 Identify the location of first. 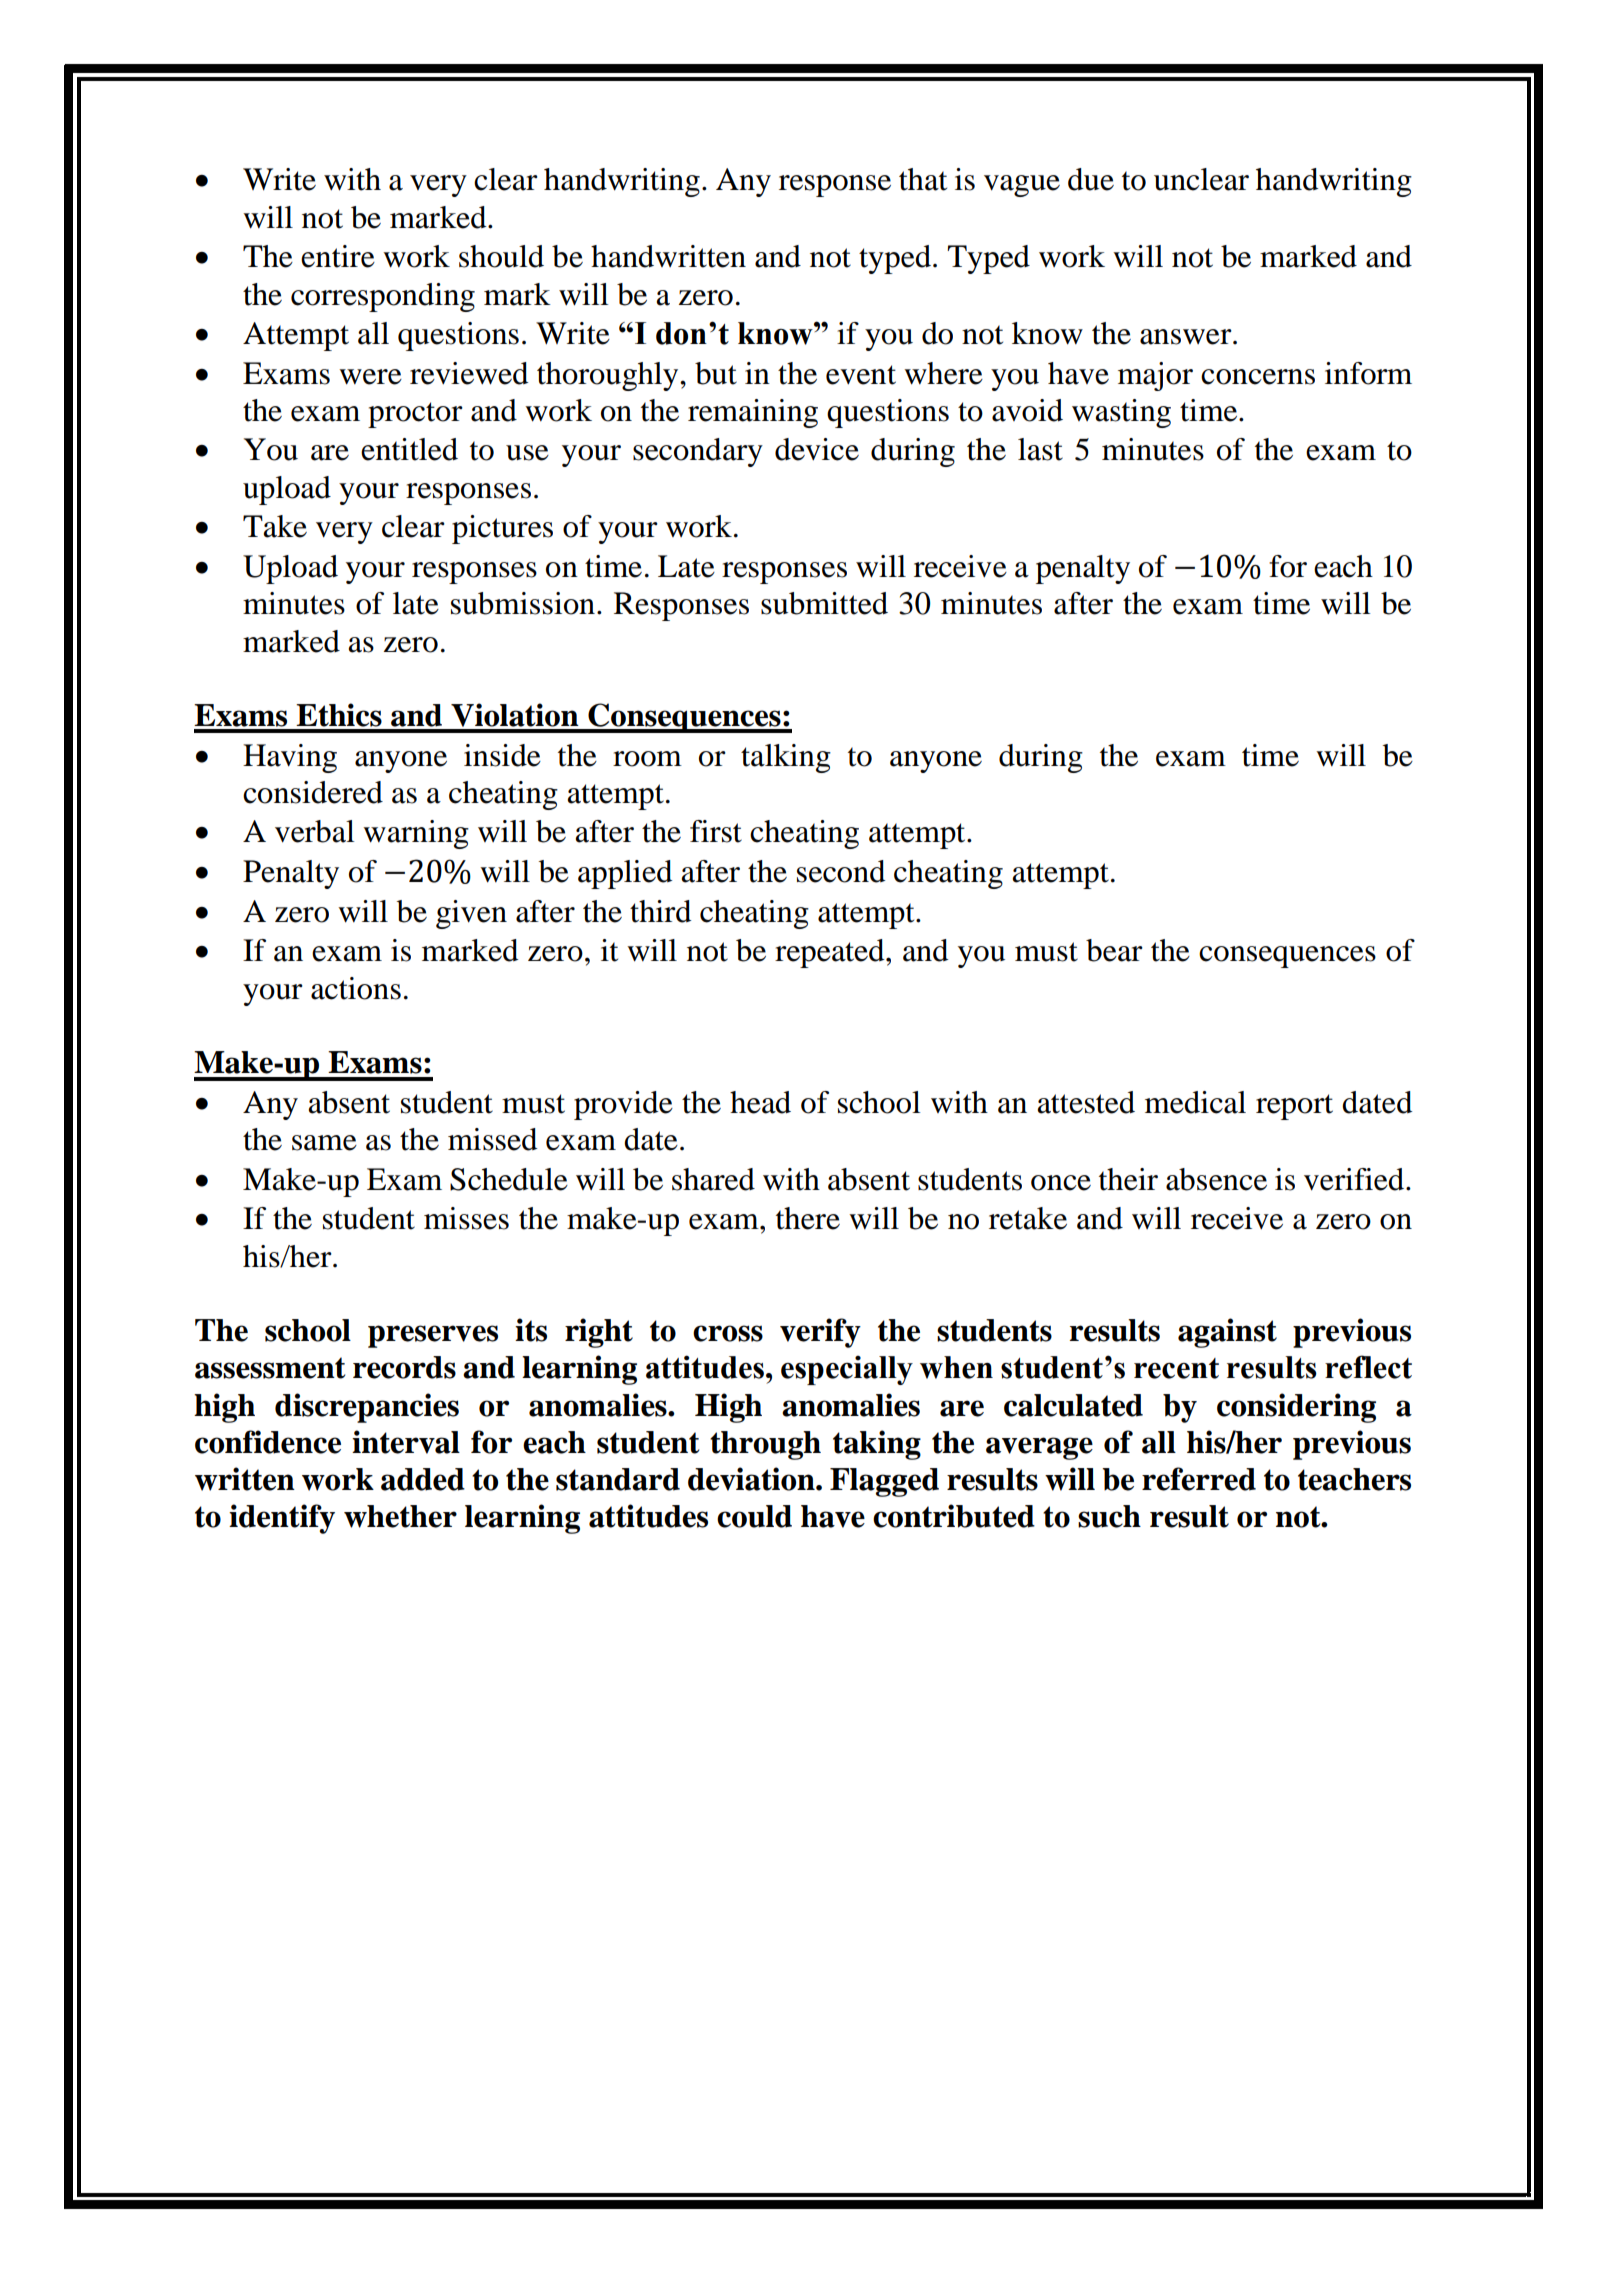
(716, 831).
